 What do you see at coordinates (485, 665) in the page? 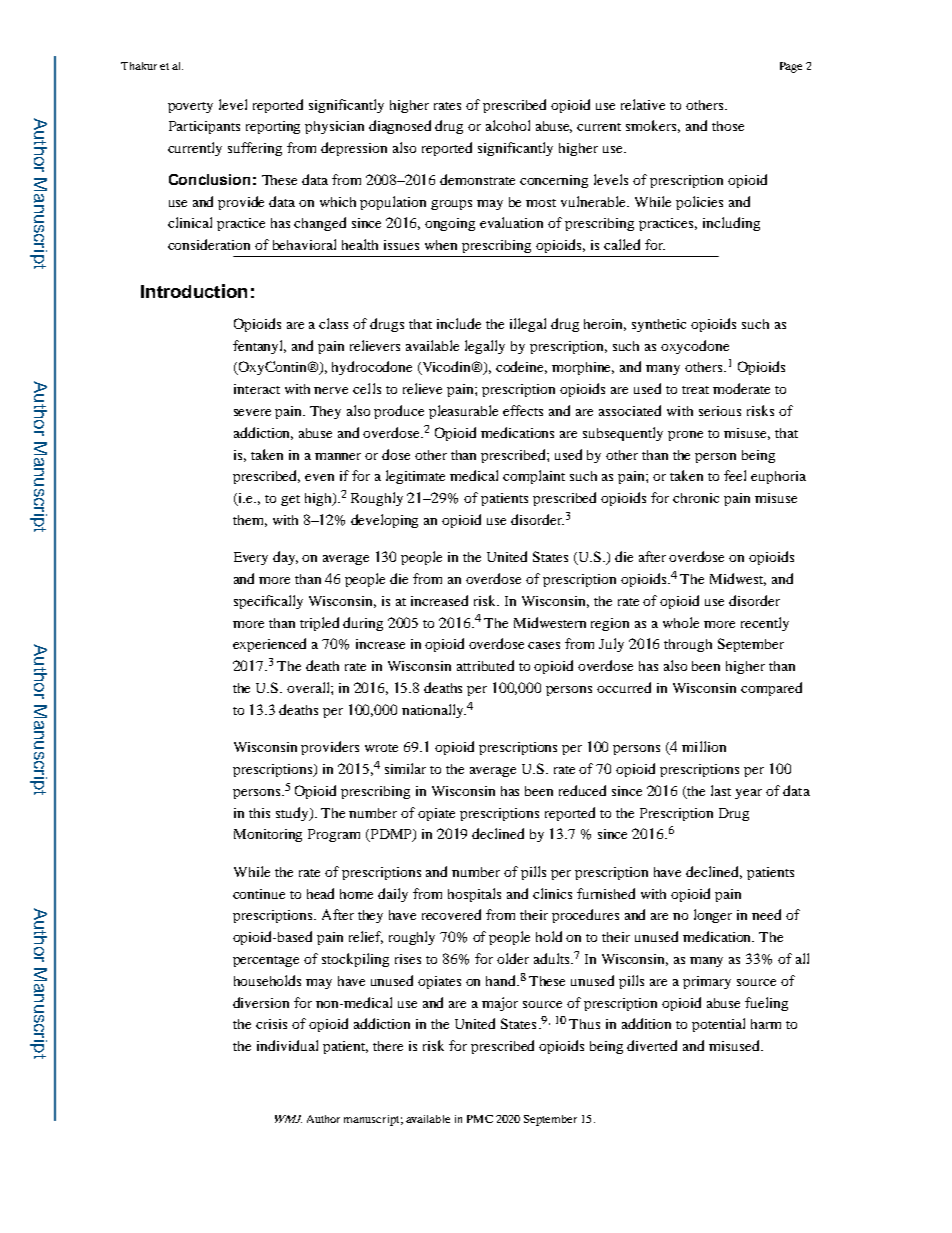
I see `attributed` at bounding box center [485, 665].
